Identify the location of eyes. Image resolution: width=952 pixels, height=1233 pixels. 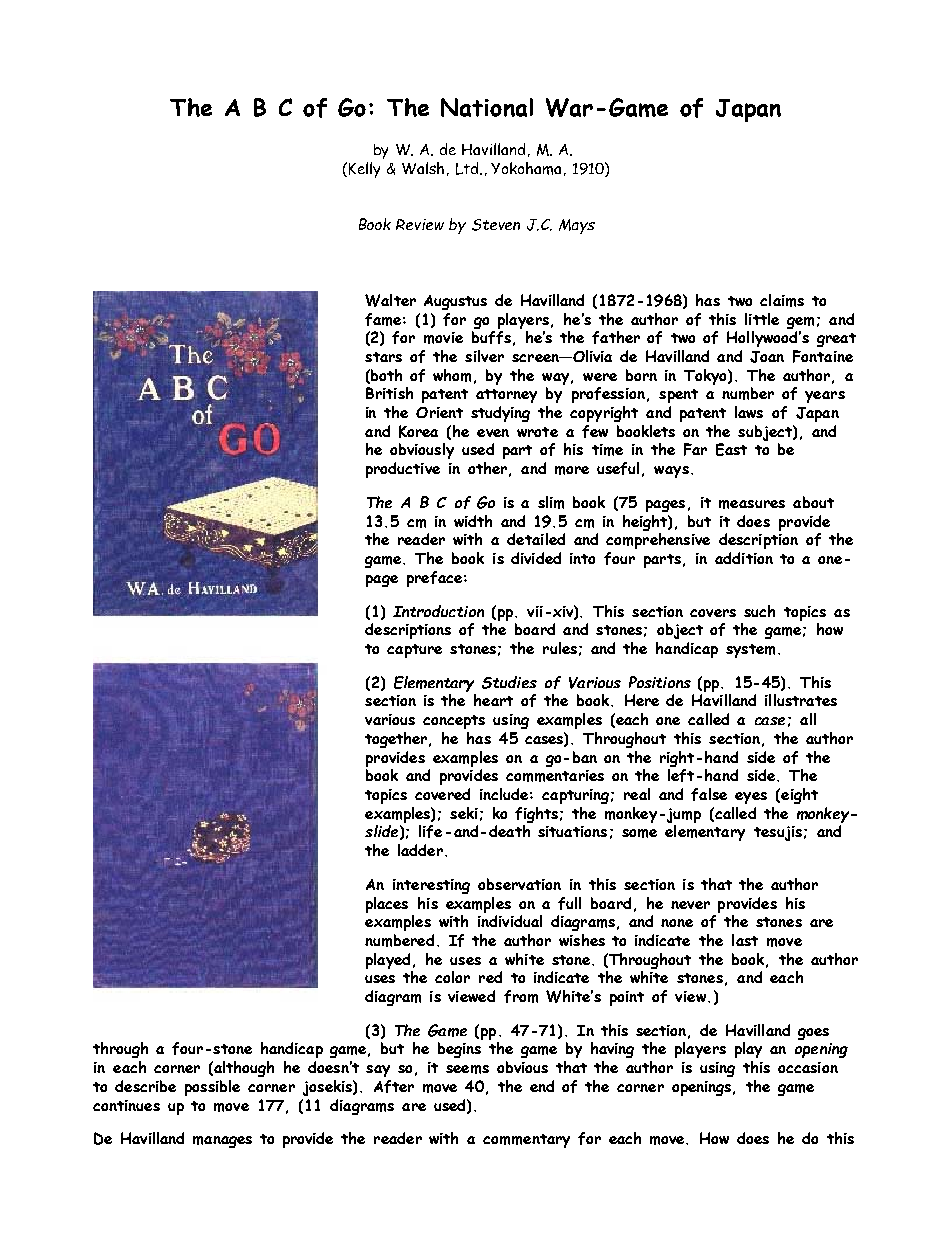
(751, 798).
